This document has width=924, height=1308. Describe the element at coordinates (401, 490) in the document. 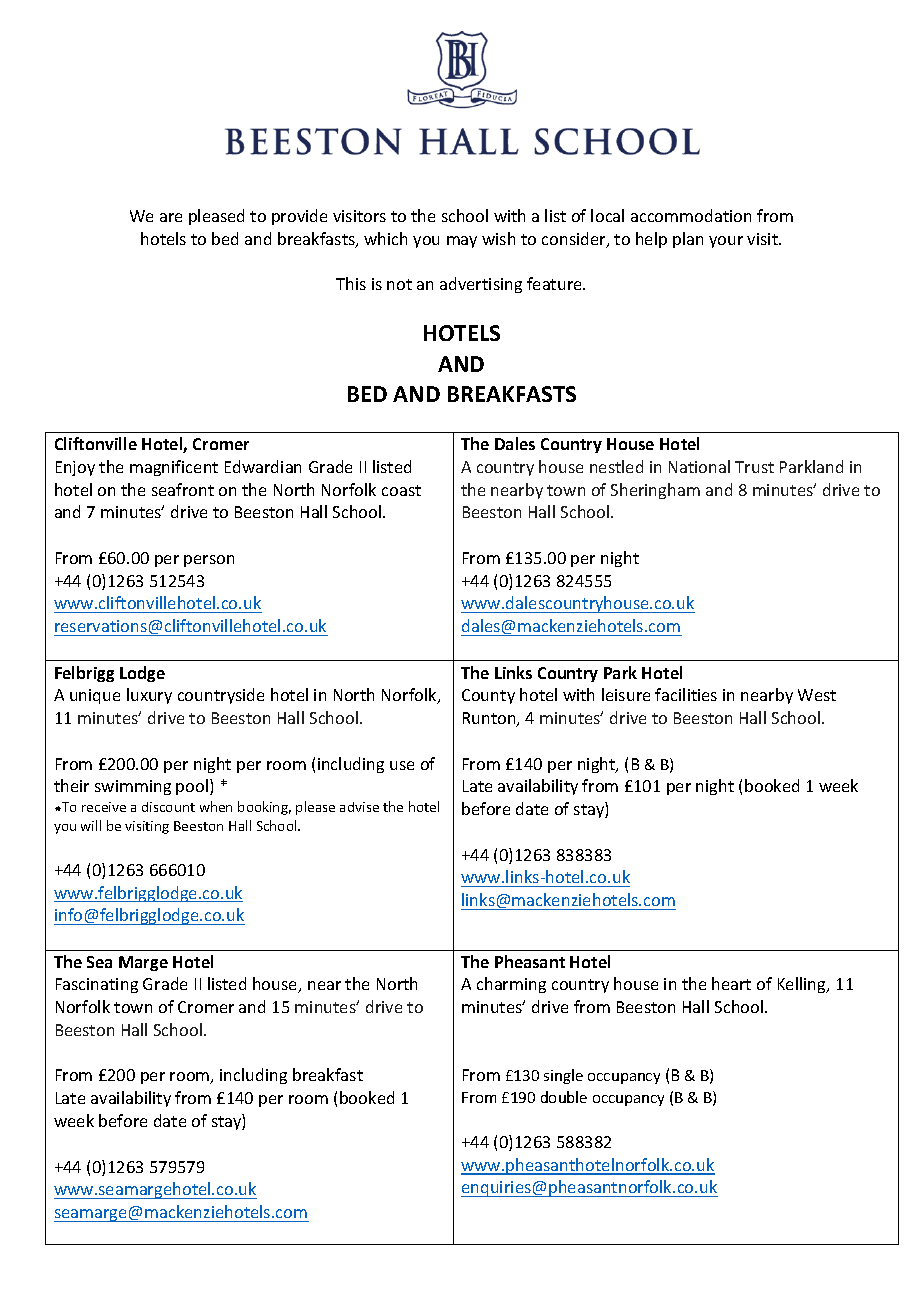

I see `coast` at that location.
